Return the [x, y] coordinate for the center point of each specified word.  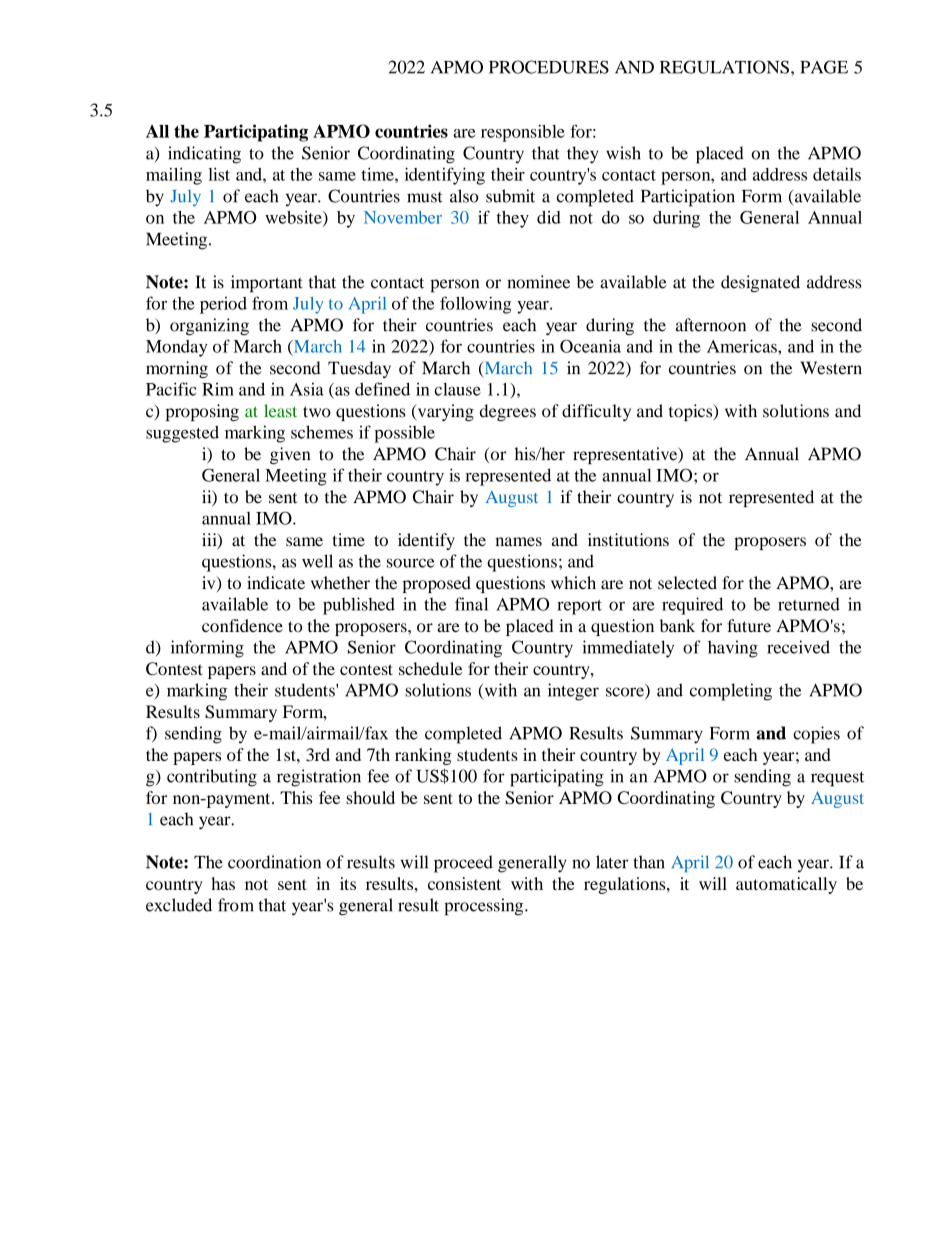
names [519, 542]
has [223, 883]
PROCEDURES [549, 67]
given [290, 455]
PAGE [824, 67]
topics [692, 412]
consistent [464, 883]
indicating [204, 155]
